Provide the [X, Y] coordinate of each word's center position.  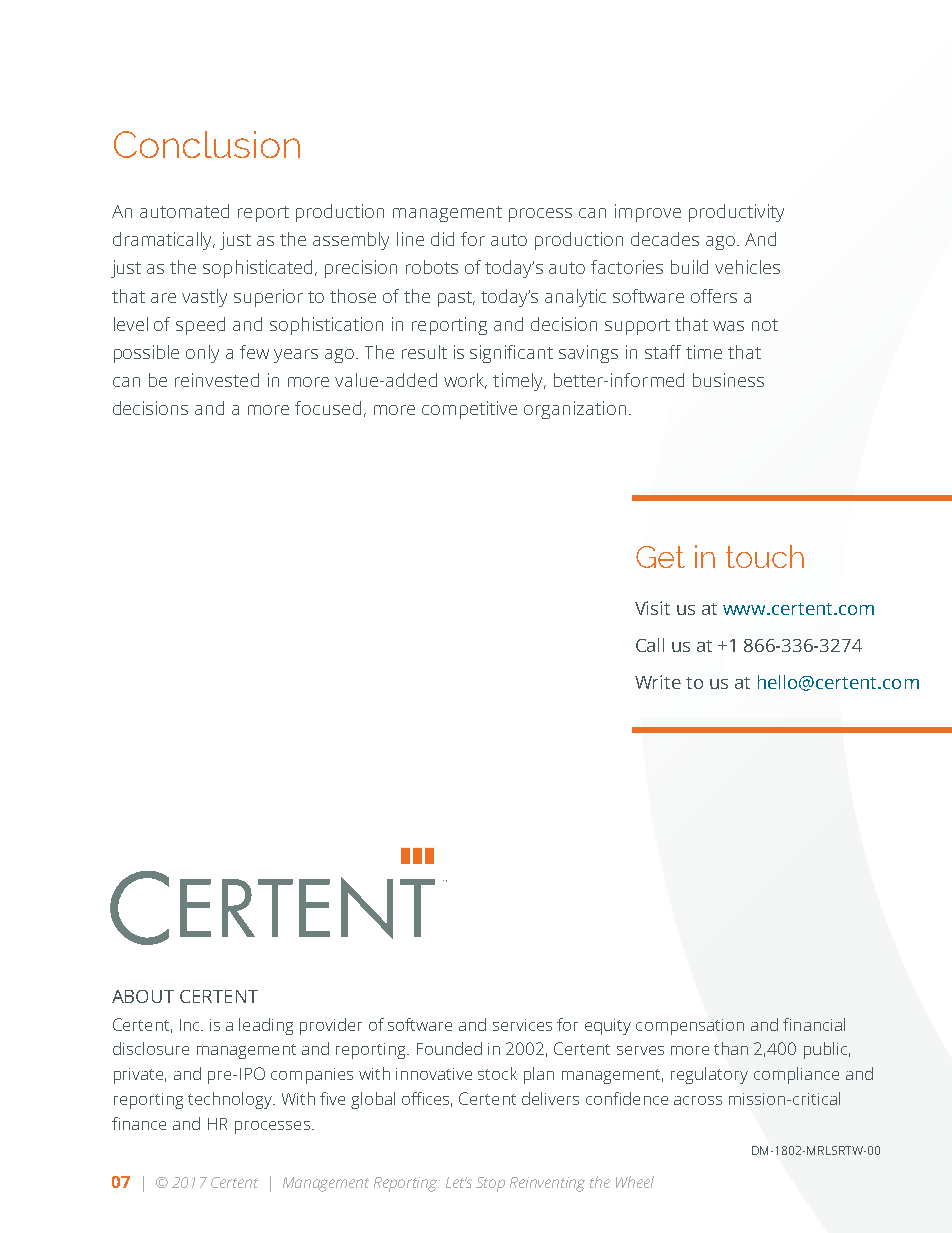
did [442, 239]
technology [231, 1100]
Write [658, 682]
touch [765, 556]
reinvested [217, 380]
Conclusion [207, 144]
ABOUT [143, 996]
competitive [469, 410]
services [522, 1025]
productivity [736, 213]
